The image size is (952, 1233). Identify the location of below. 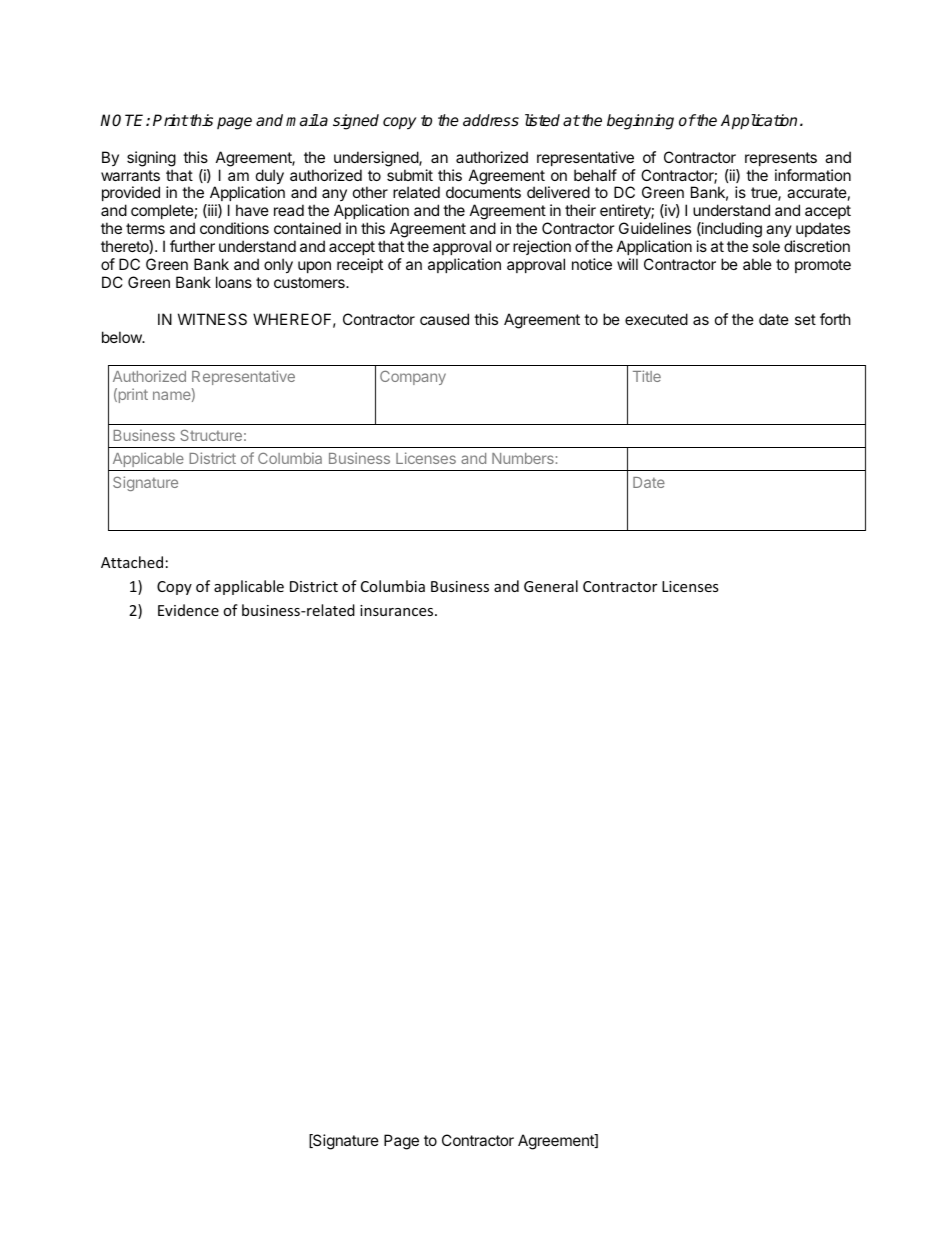
(123, 337).
